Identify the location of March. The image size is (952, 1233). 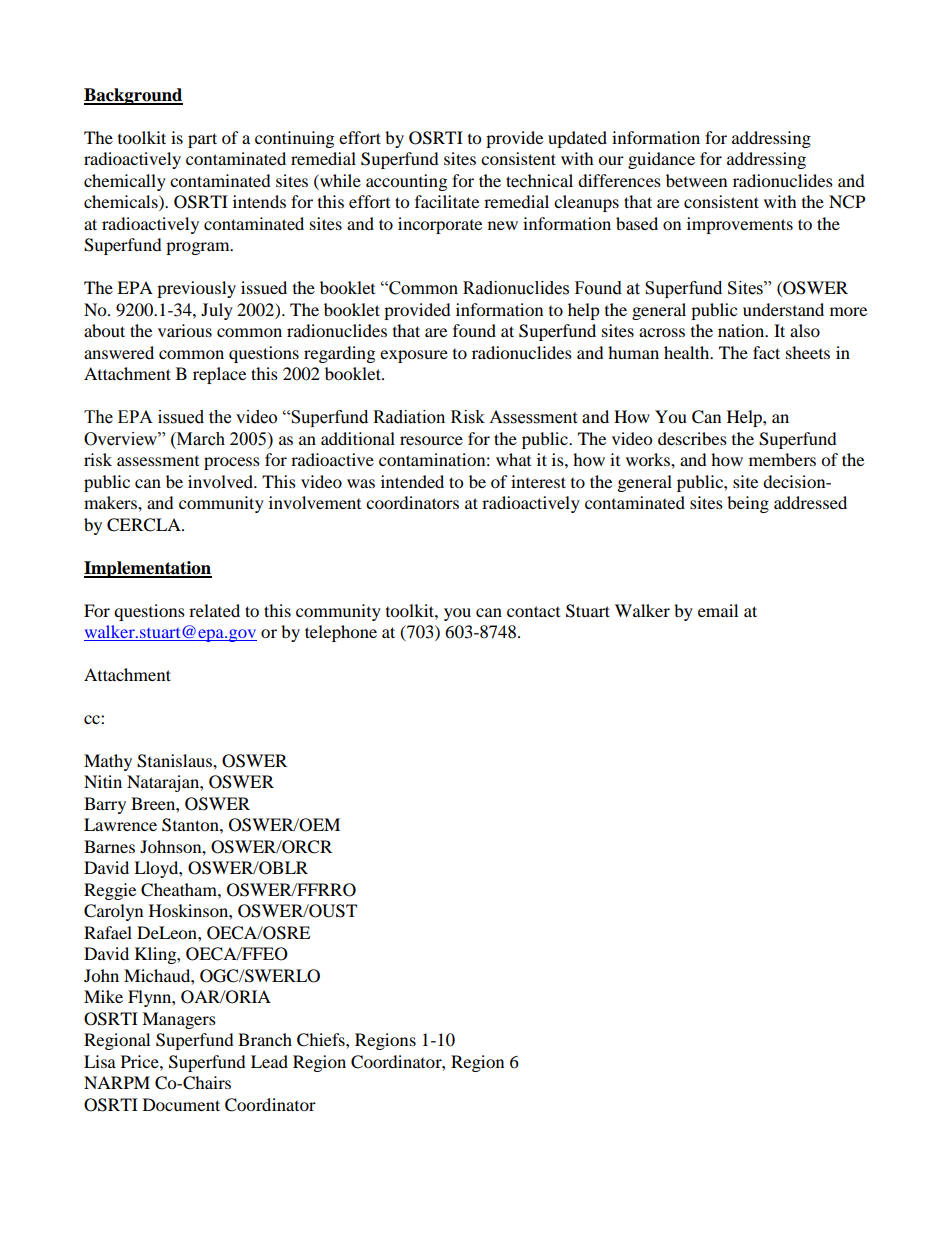
(199, 439).
